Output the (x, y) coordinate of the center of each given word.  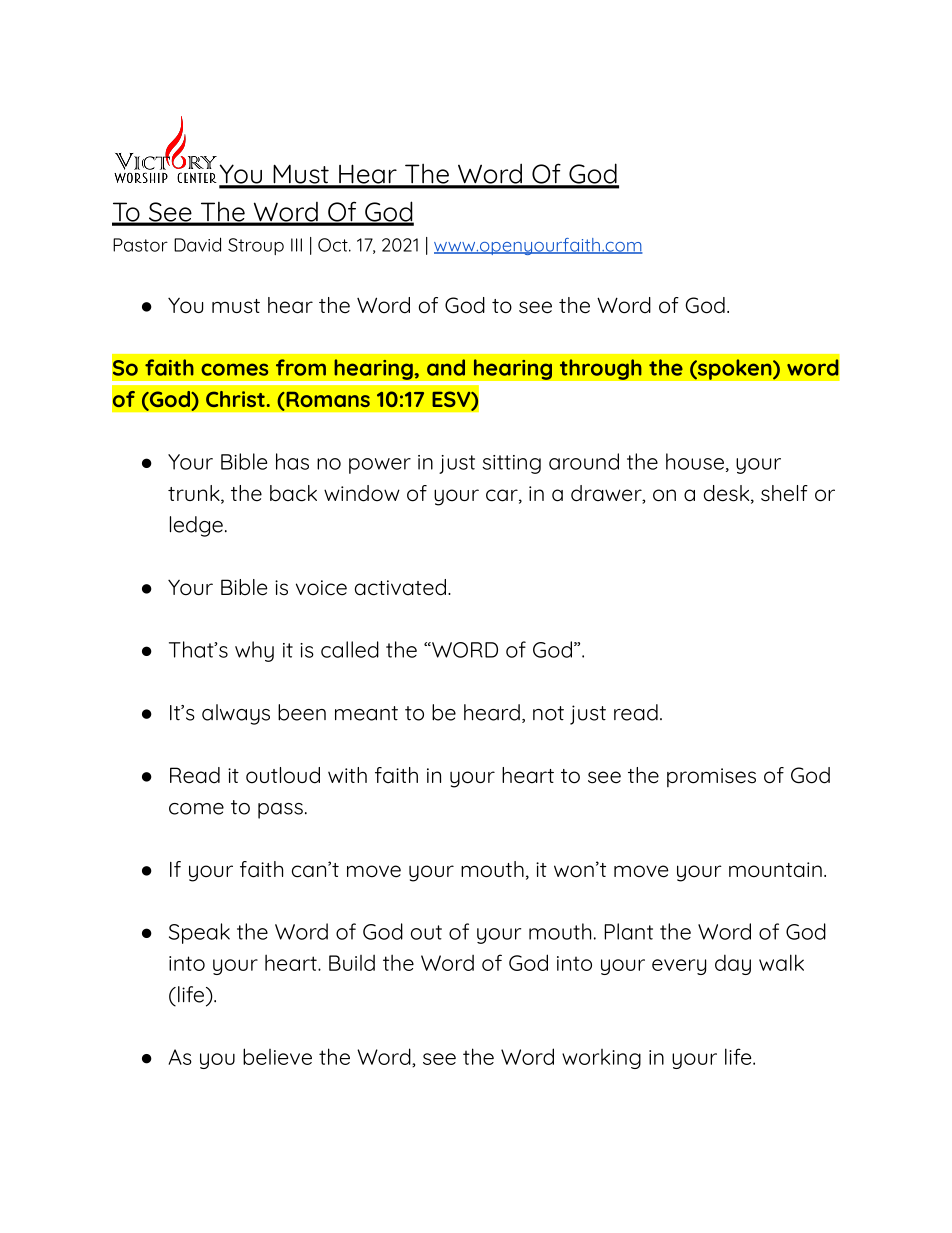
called (350, 649)
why (254, 651)
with (347, 775)
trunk (195, 494)
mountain (775, 870)
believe (277, 1056)
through (600, 369)
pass (280, 811)
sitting (511, 464)
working (601, 1059)
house (695, 461)
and (446, 367)
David (197, 244)
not (548, 713)
